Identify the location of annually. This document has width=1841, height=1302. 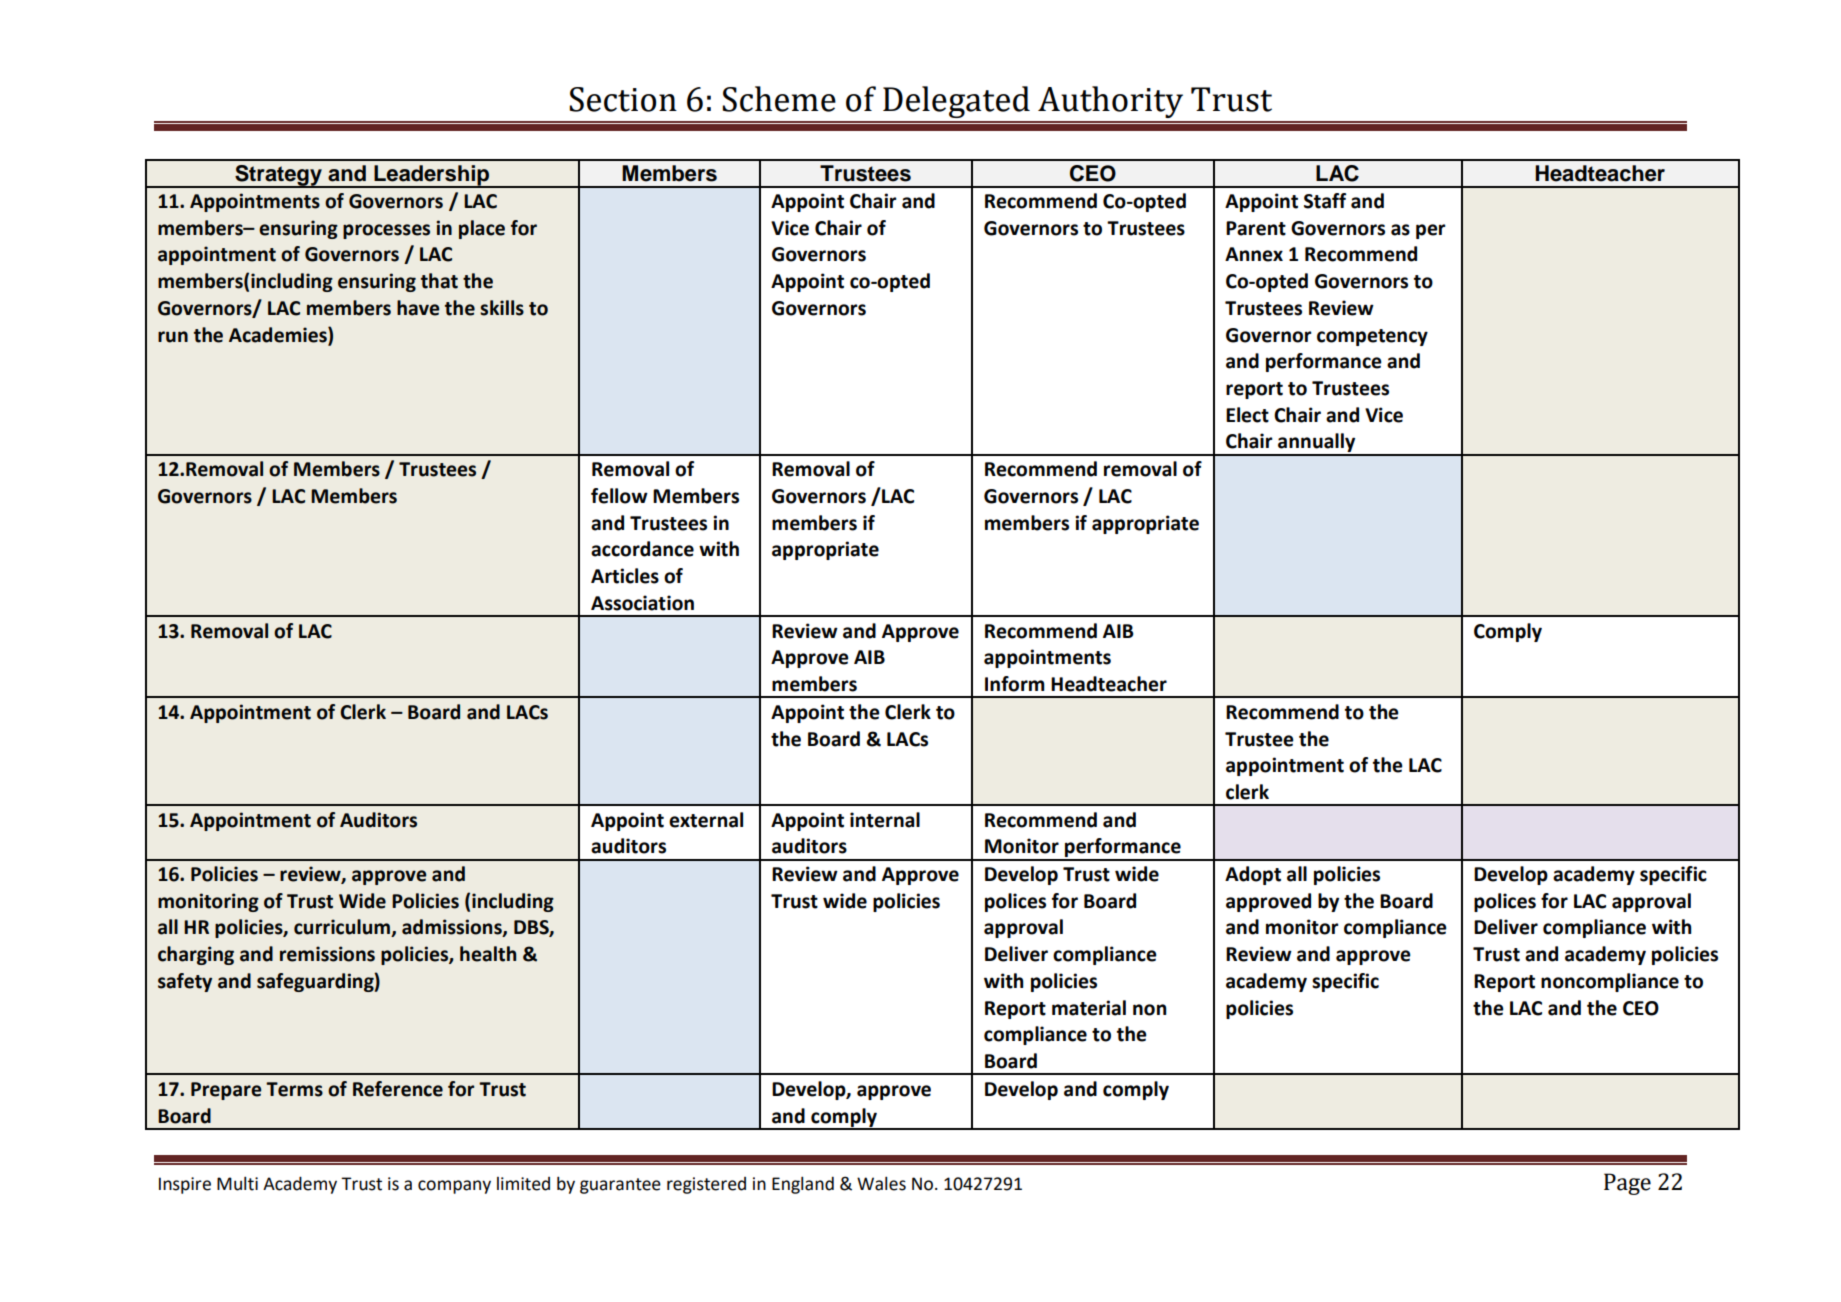
(1317, 444).
